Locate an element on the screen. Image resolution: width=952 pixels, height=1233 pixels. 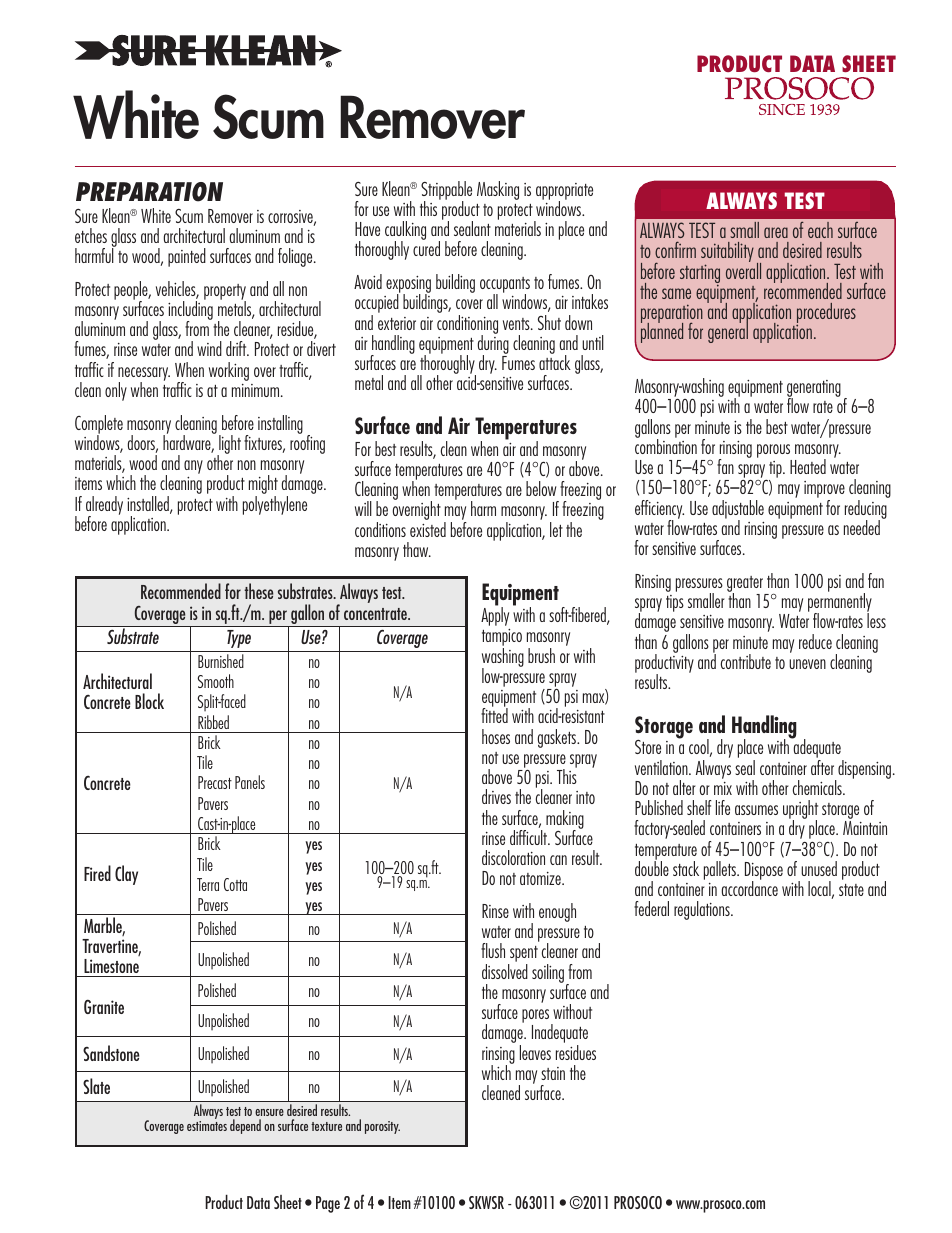
Masking is located at coordinates (498, 190).
